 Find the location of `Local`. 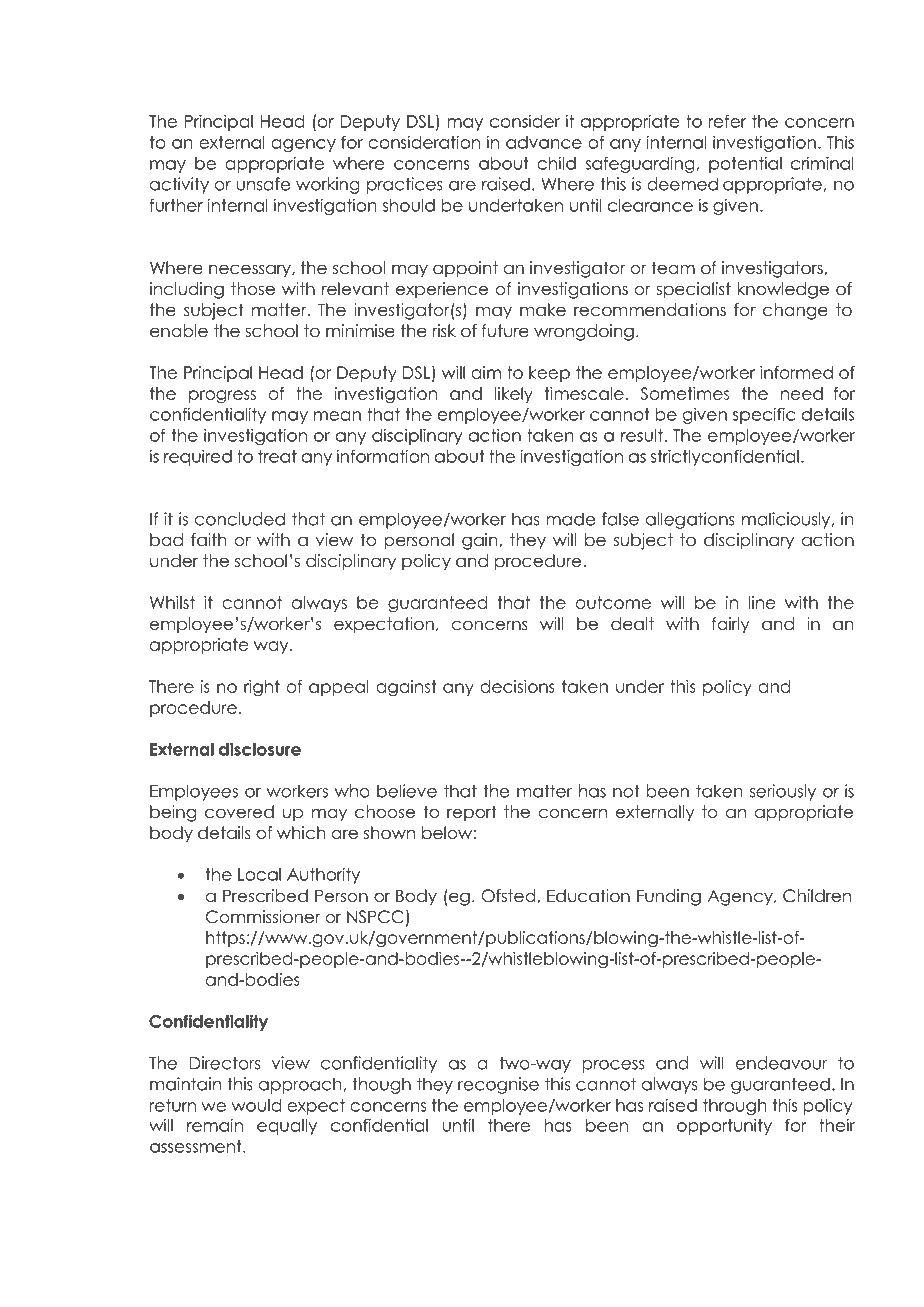

Local is located at coordinates (259, 874).
